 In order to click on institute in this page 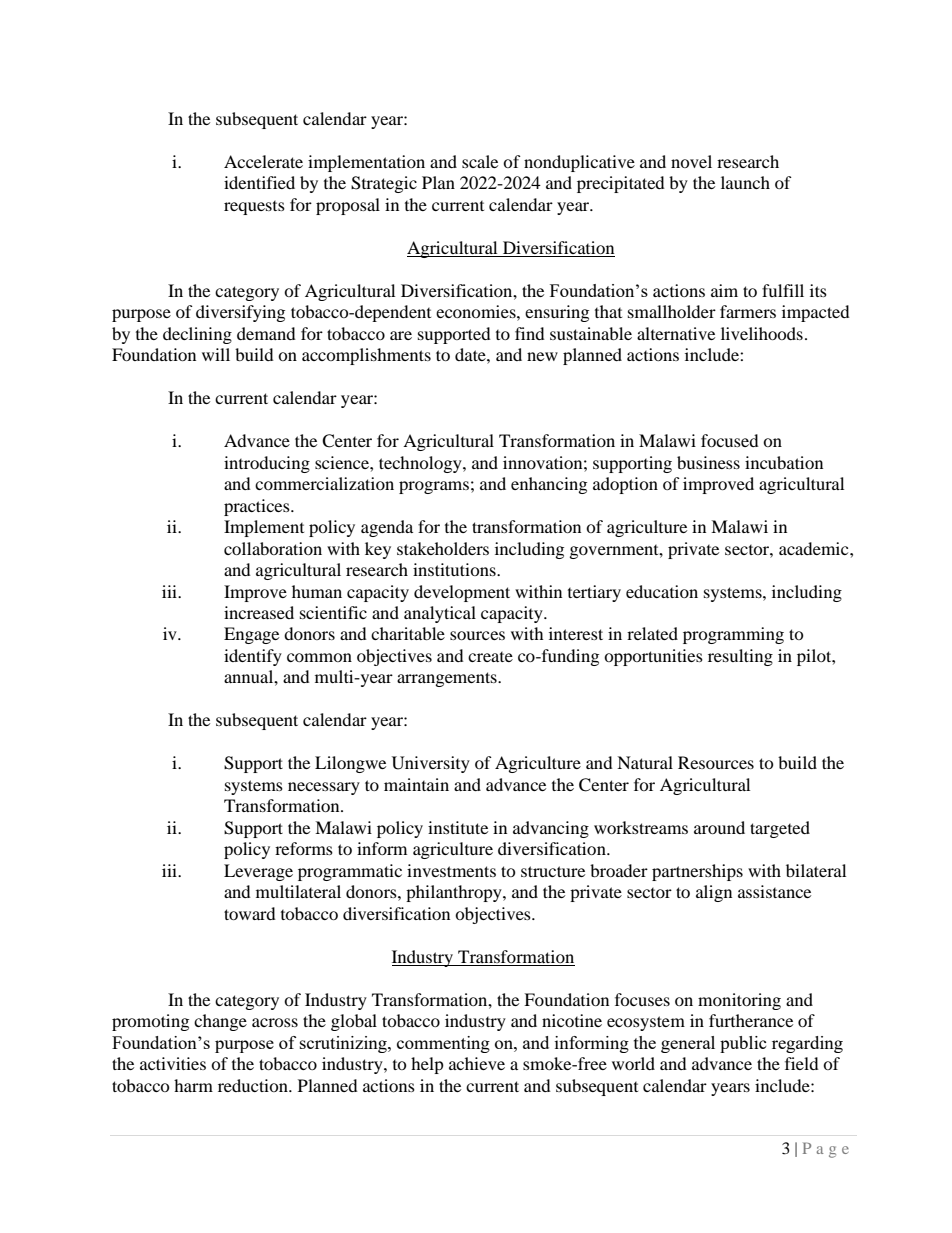, I will do `click(458, 827)`.
